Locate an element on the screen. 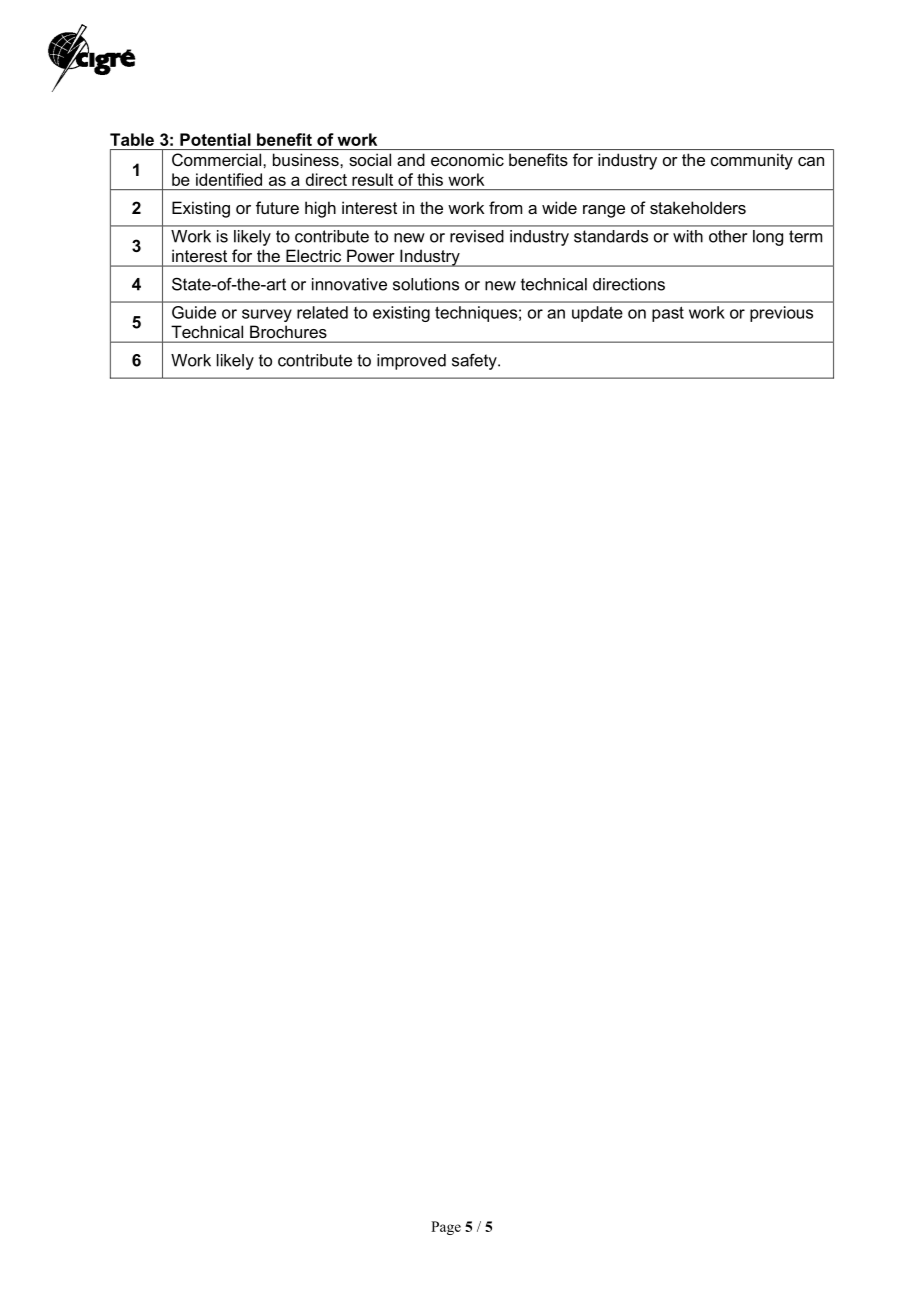 The image size is (924, 1308). Guide is located at coordinates (194, 312).
